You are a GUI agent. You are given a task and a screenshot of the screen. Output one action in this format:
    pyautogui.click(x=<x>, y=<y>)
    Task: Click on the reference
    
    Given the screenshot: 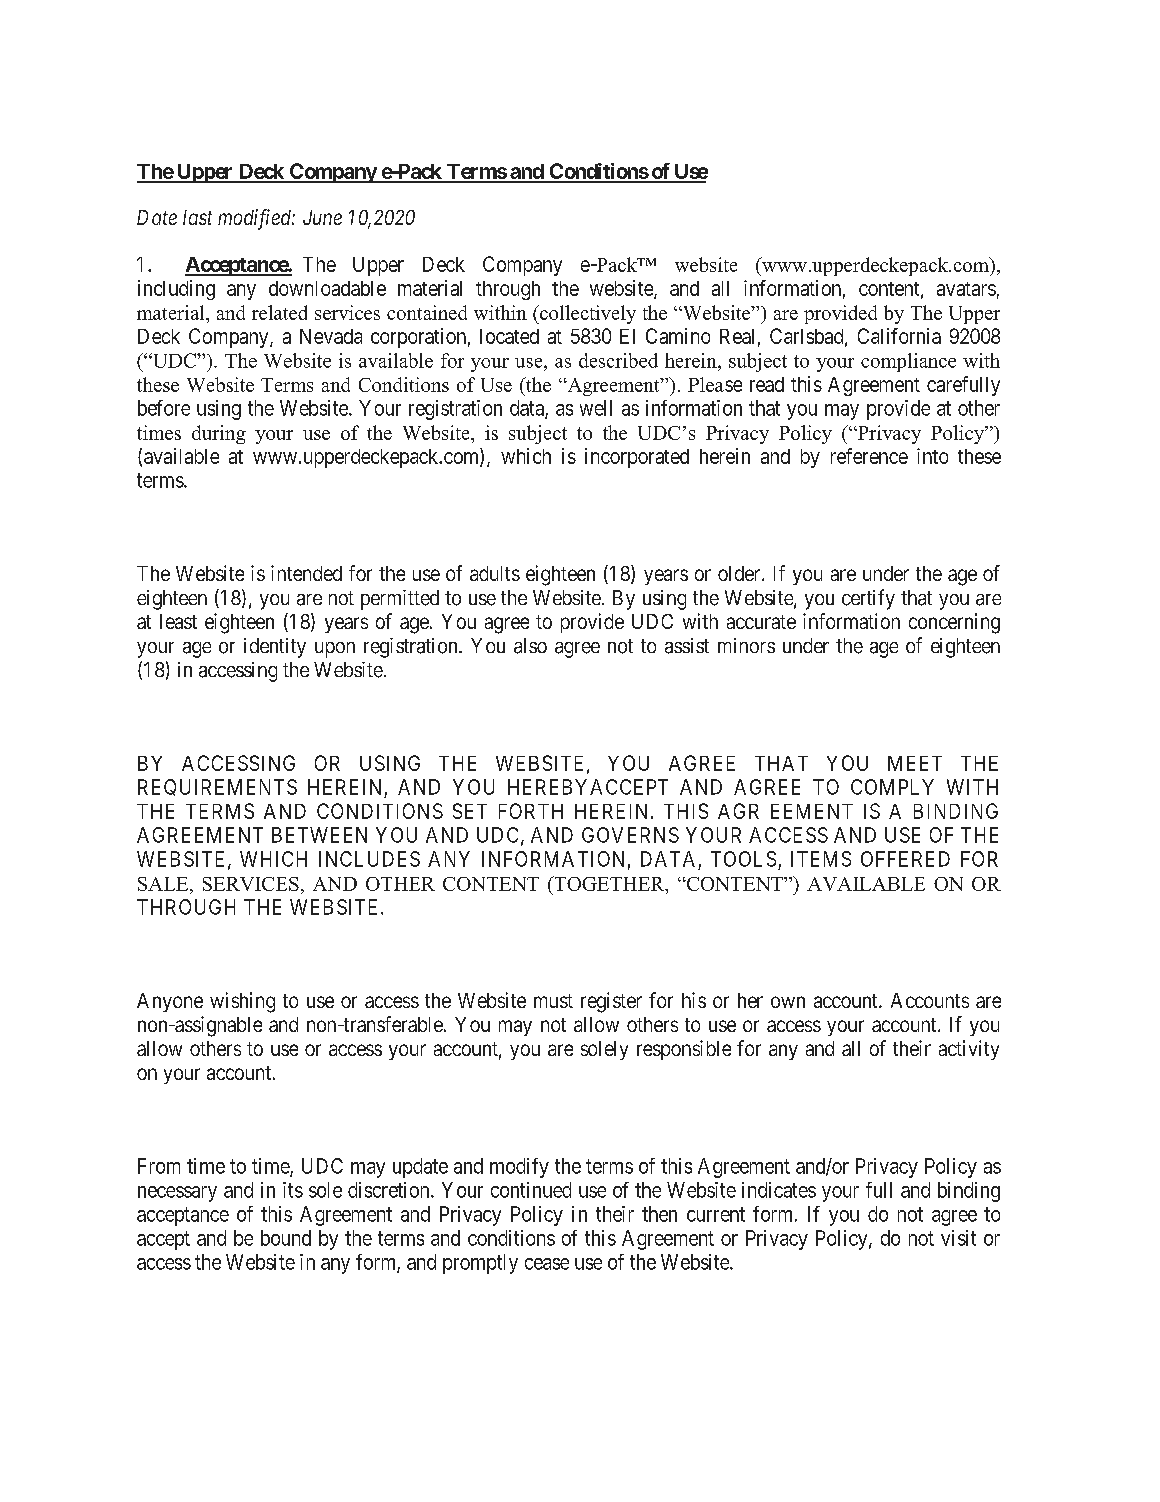 What is the action you would take?
    pyautogui.click(x=869, y=456)
